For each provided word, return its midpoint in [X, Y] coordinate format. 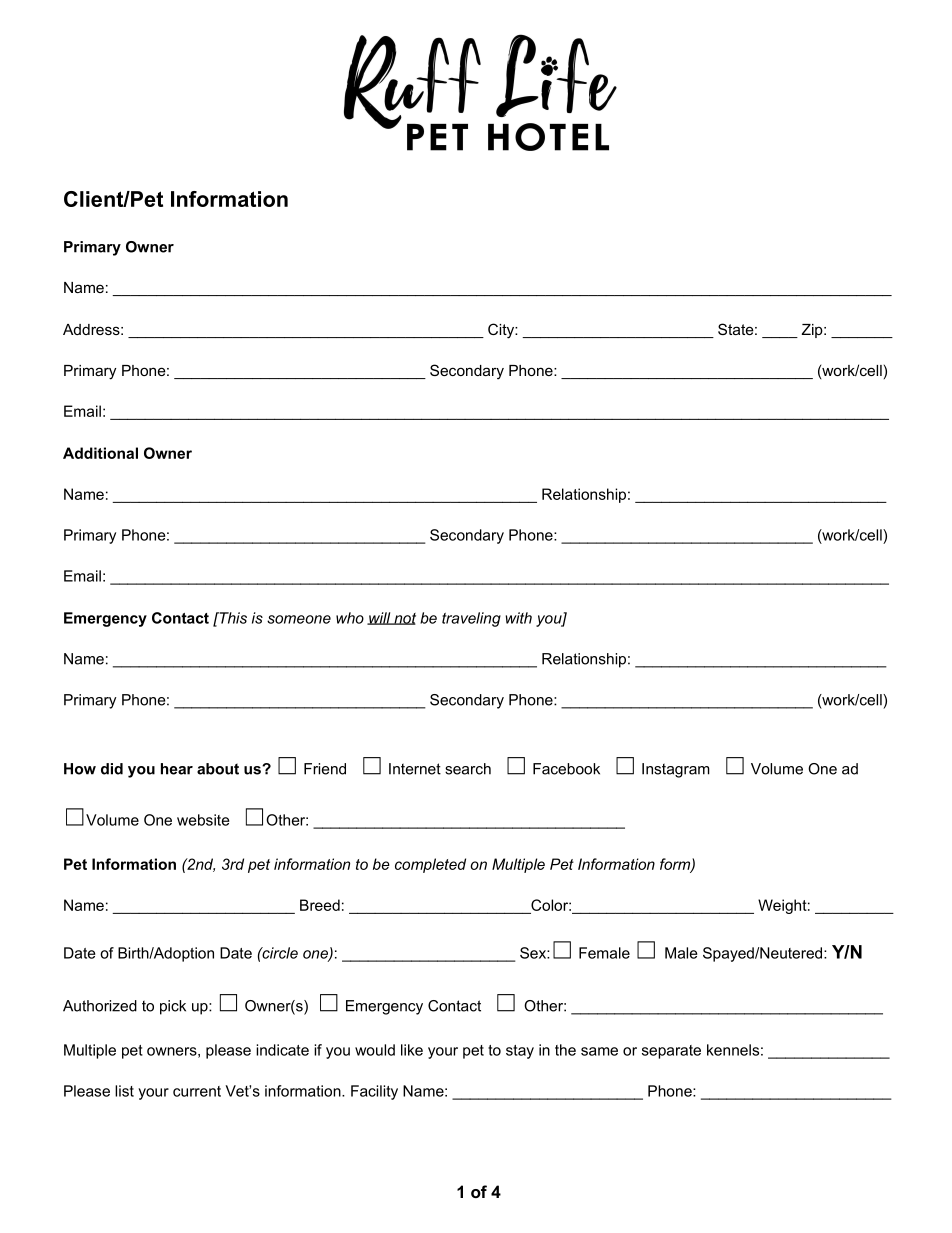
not [404, 619]
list [124, 1091]
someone [299, 619]
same [599, 1051]
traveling [471, 619]
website [203, 820]
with [519, 618]
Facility [374, 1092]
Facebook [566, 769]
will [380, 618]
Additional [100, 453]
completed [430, 865]
